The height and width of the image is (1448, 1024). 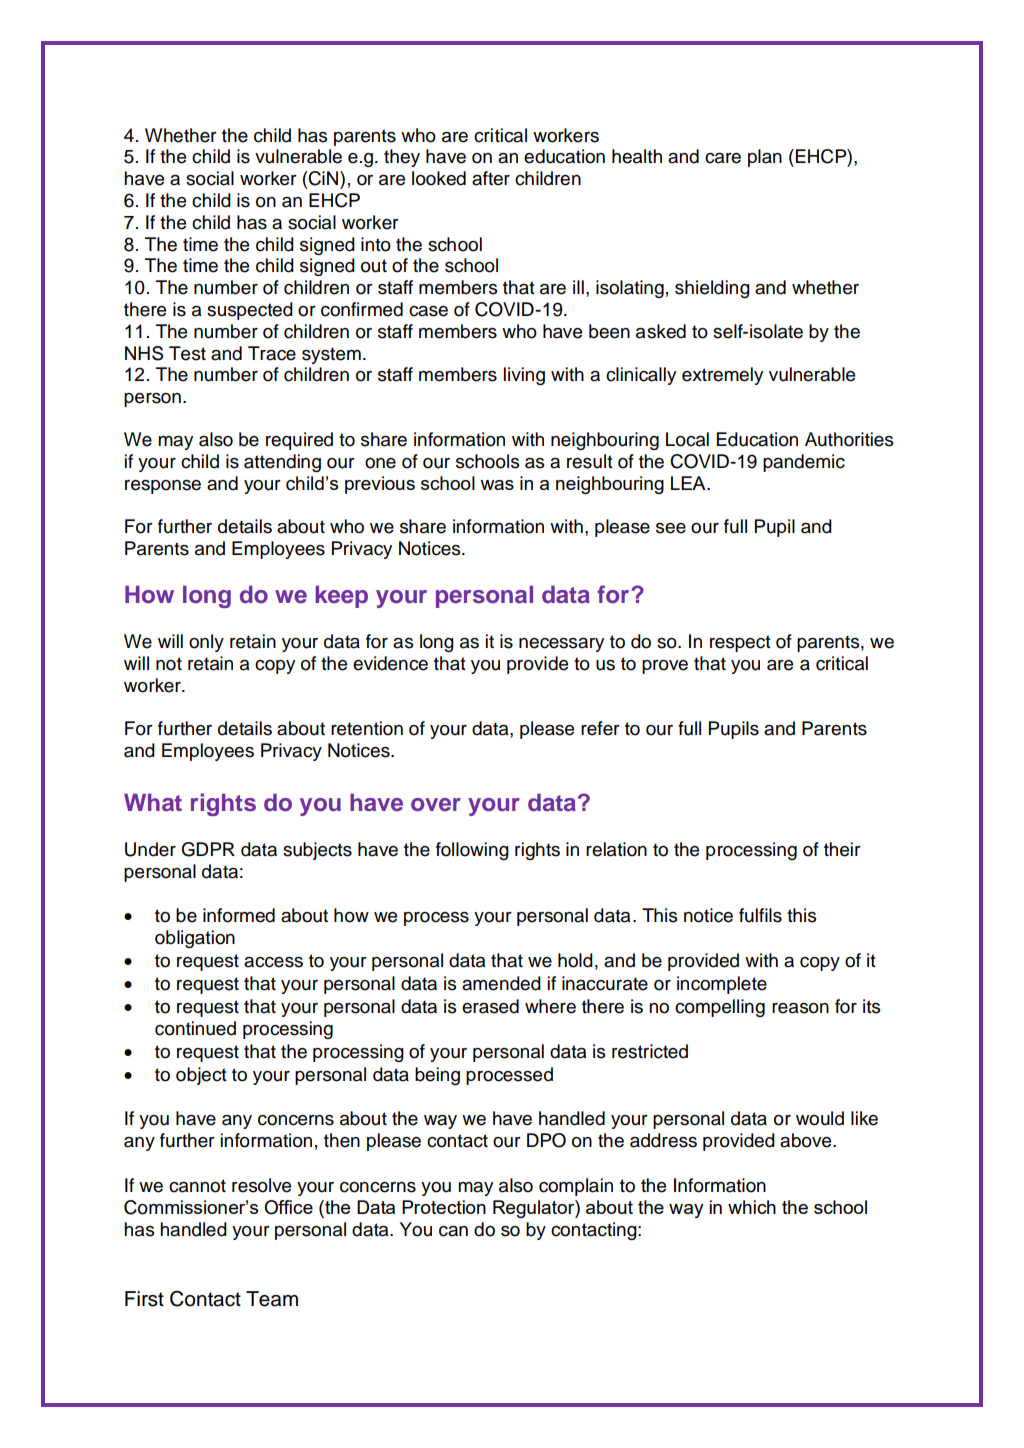 I want to click on plan, so click(x=765, y=158).
